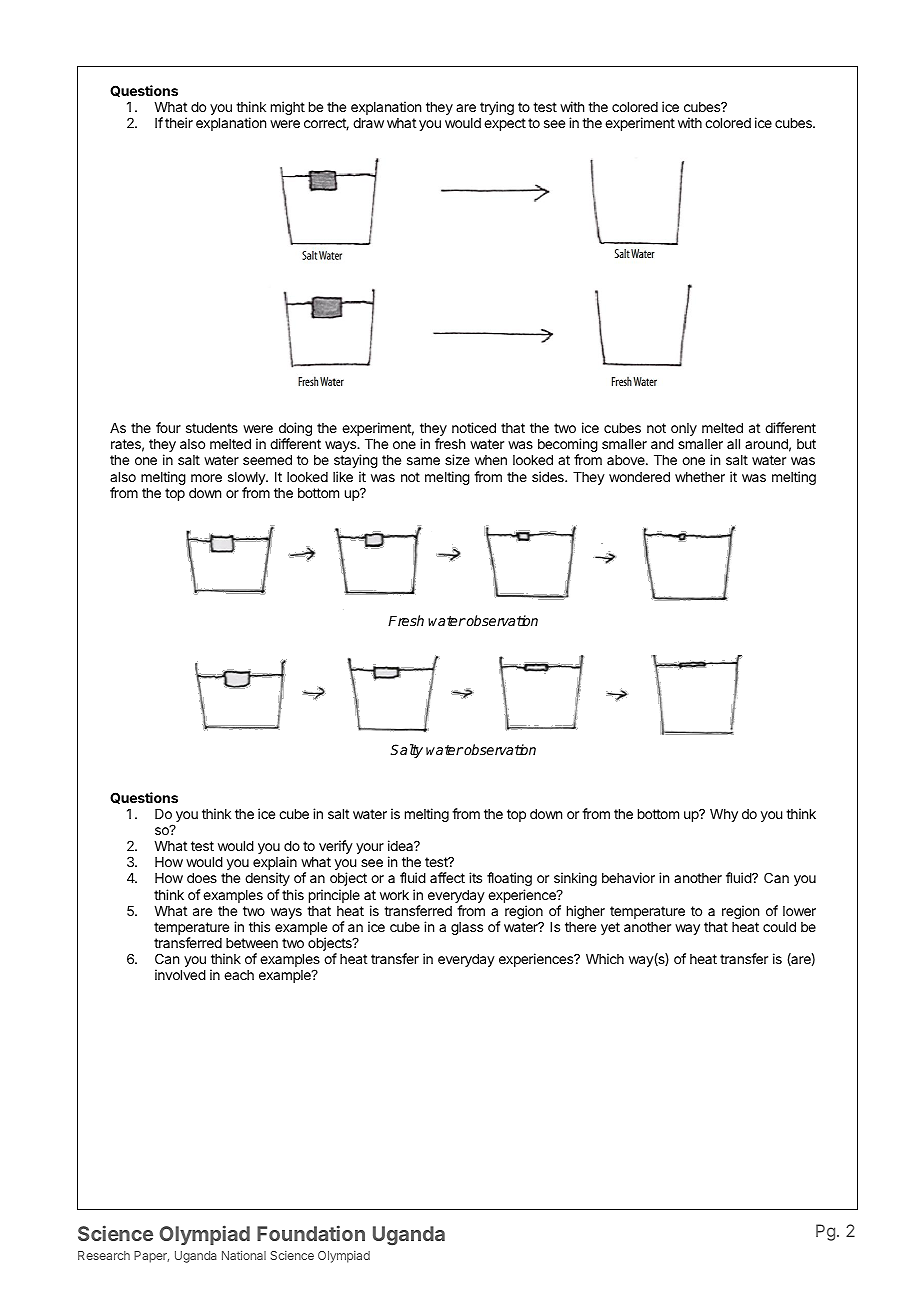  Describe the element at coordinates (684, 429) in the document. I see `only` at that location.
